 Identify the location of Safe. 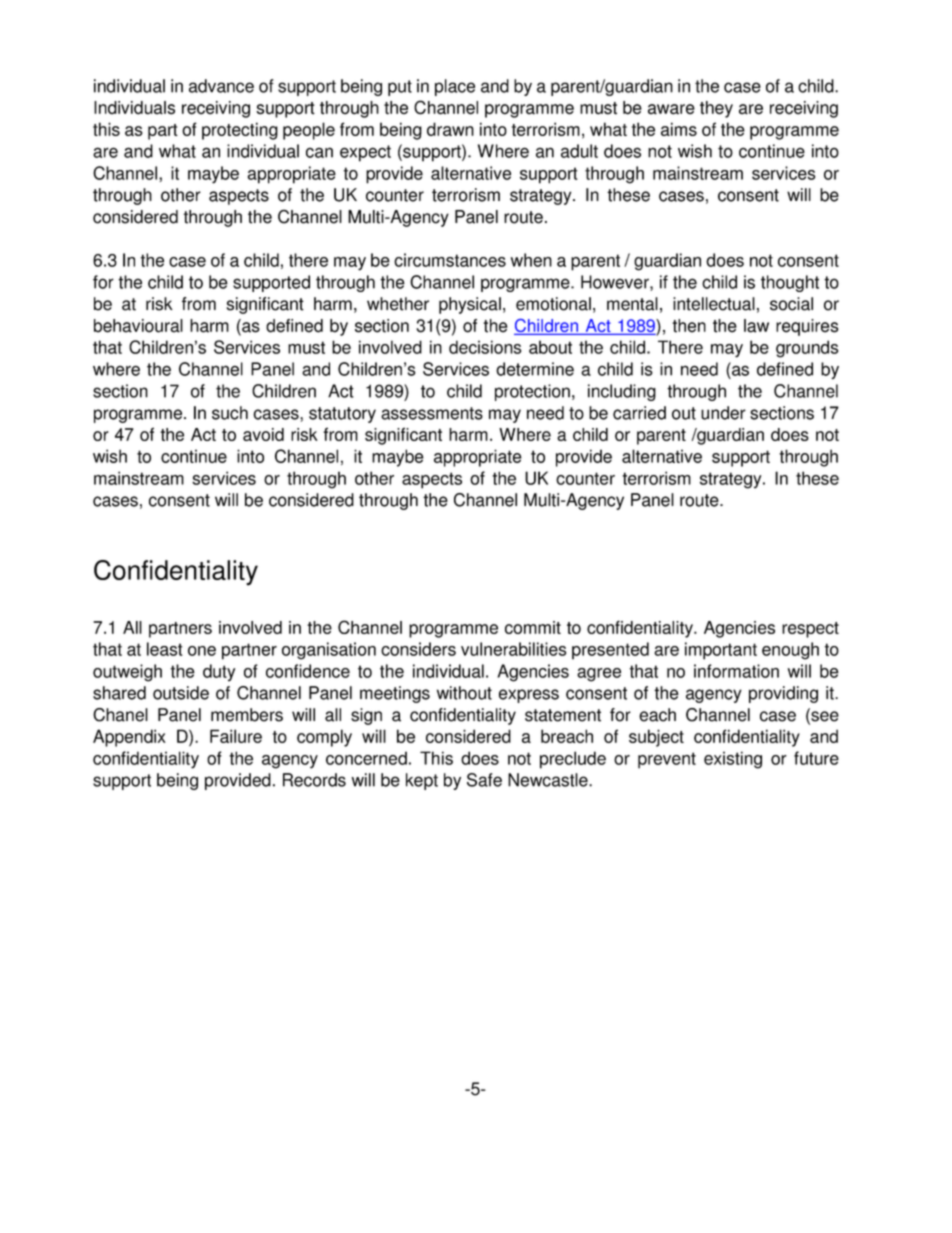
(484, 780).
